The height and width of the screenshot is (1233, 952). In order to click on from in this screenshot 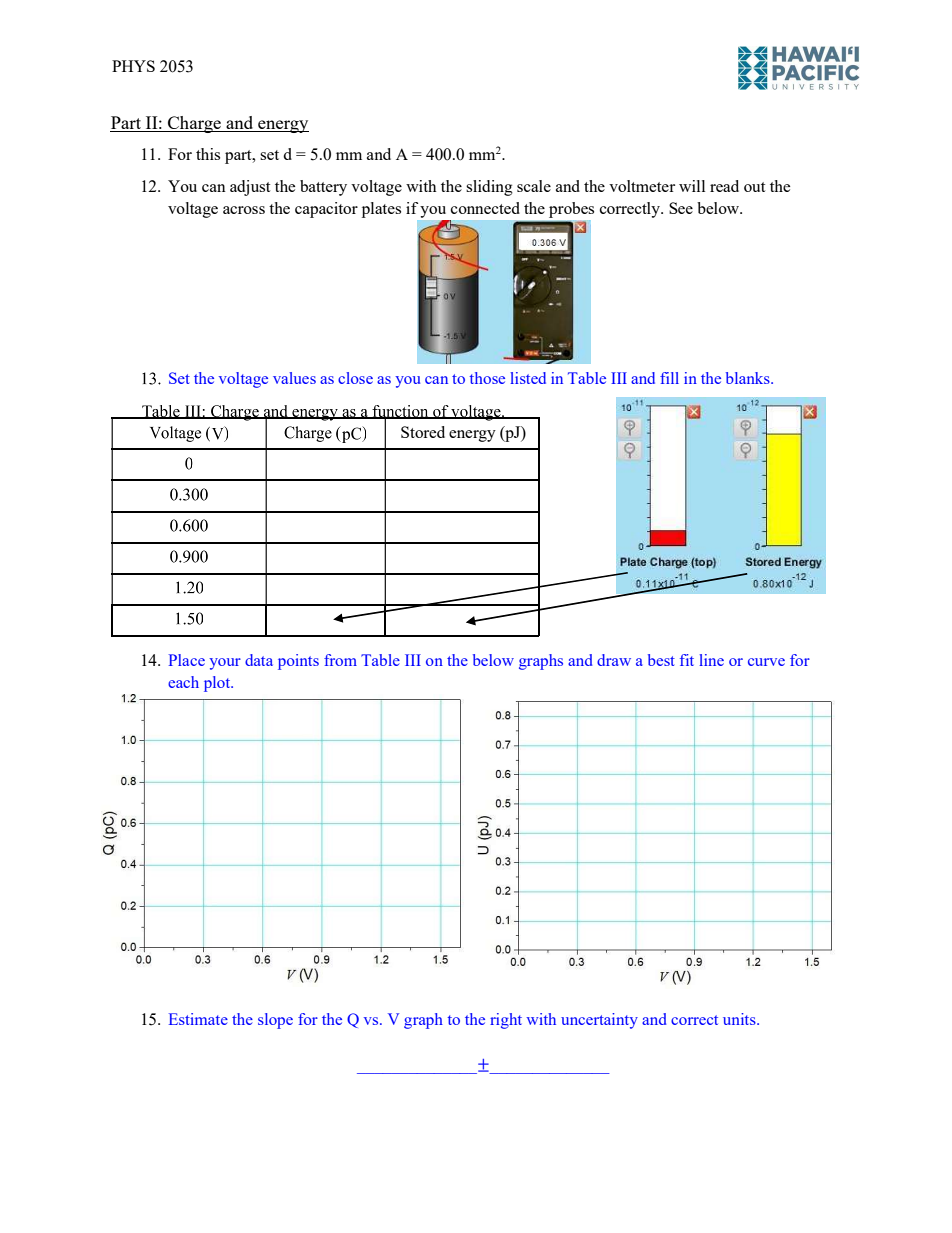, I will do `click(340, 660)`.
